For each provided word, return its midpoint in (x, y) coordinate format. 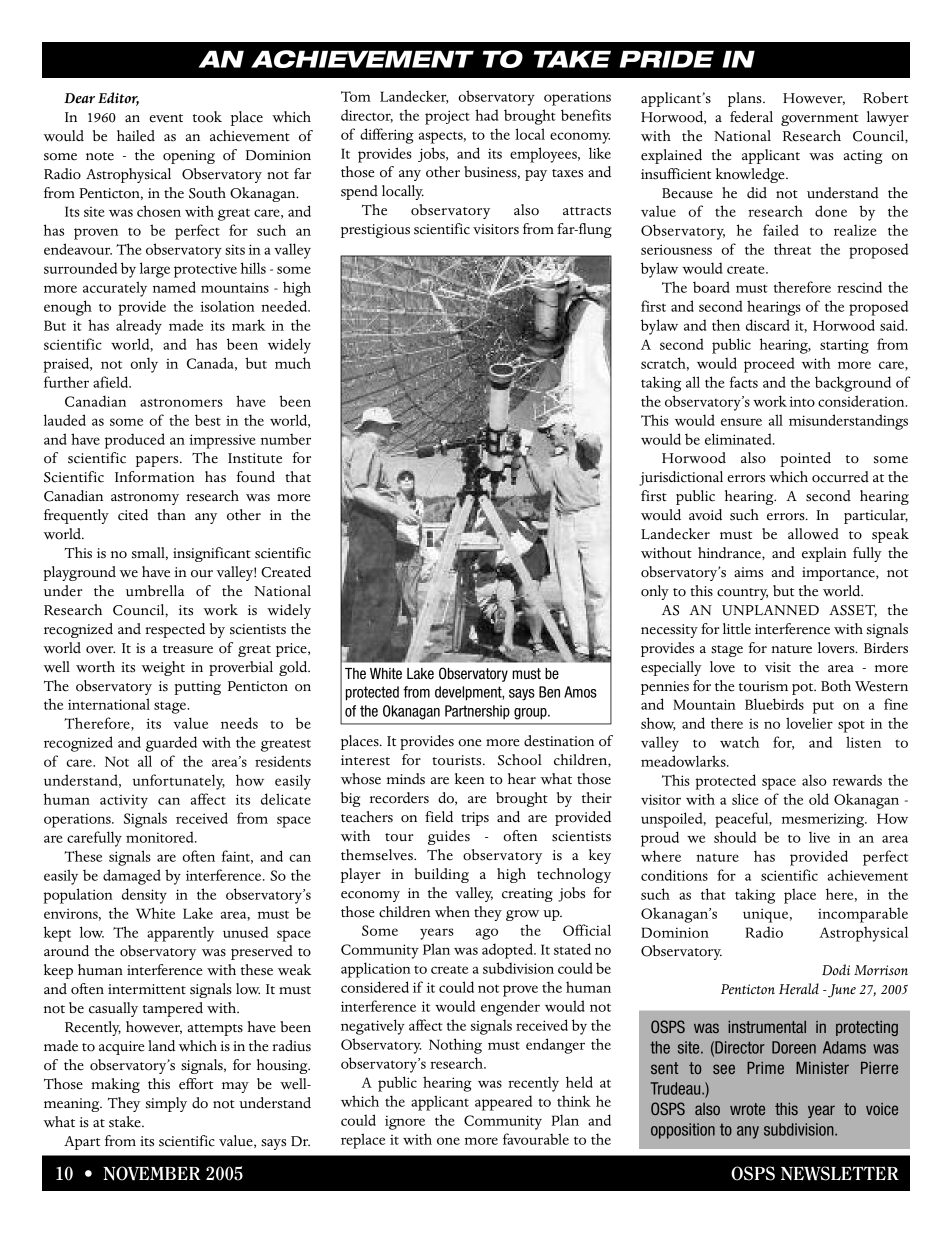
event (166, 118)
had (486, 115)
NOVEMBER (152, 1173)
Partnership (477, 712)
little (737, 629)
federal (751, 117)
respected (175, 630)
